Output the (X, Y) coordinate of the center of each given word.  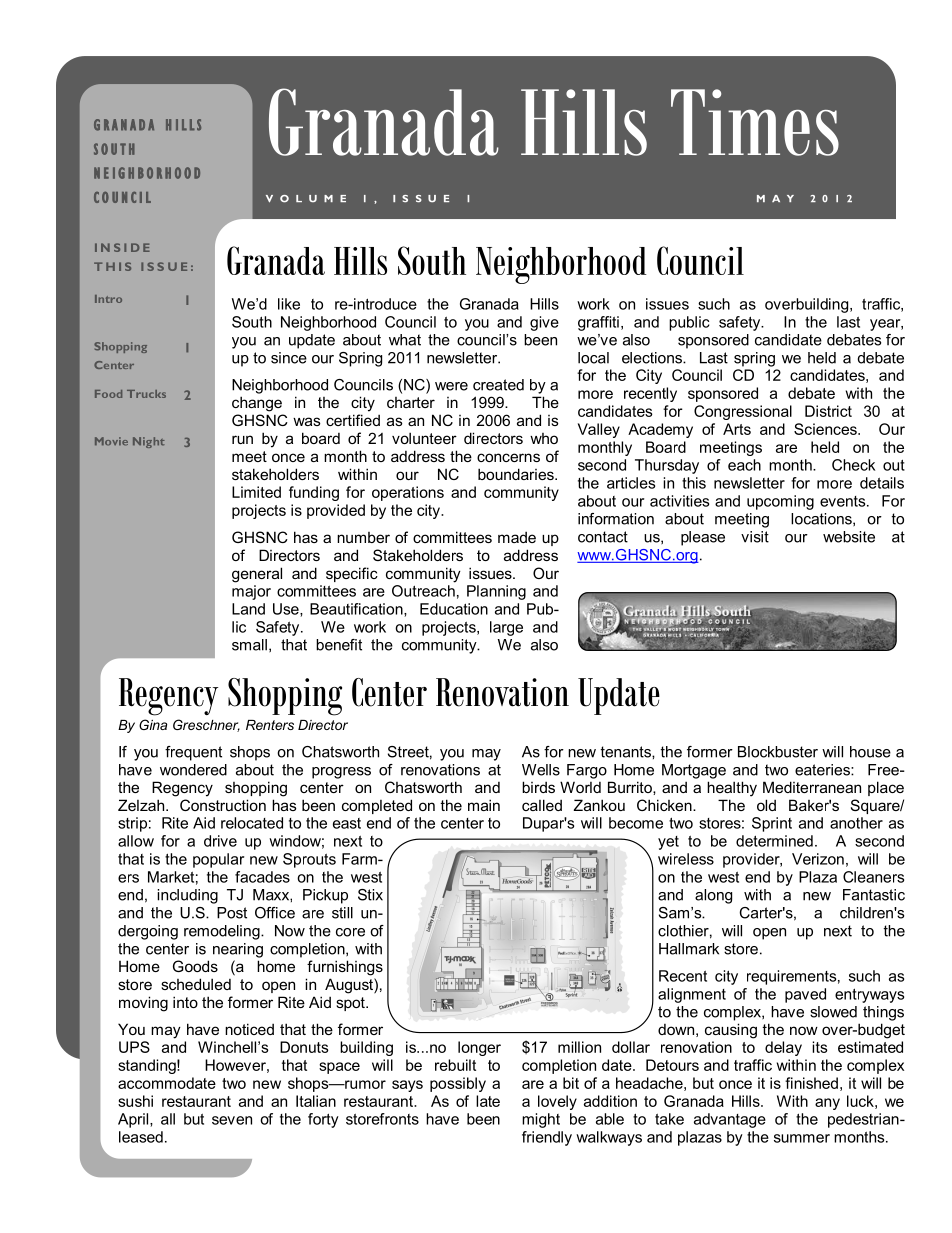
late (488, 1101)
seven (232, 1120)
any (827, 1104)
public (689, 323)
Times (755, 122)
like (289, 304)
